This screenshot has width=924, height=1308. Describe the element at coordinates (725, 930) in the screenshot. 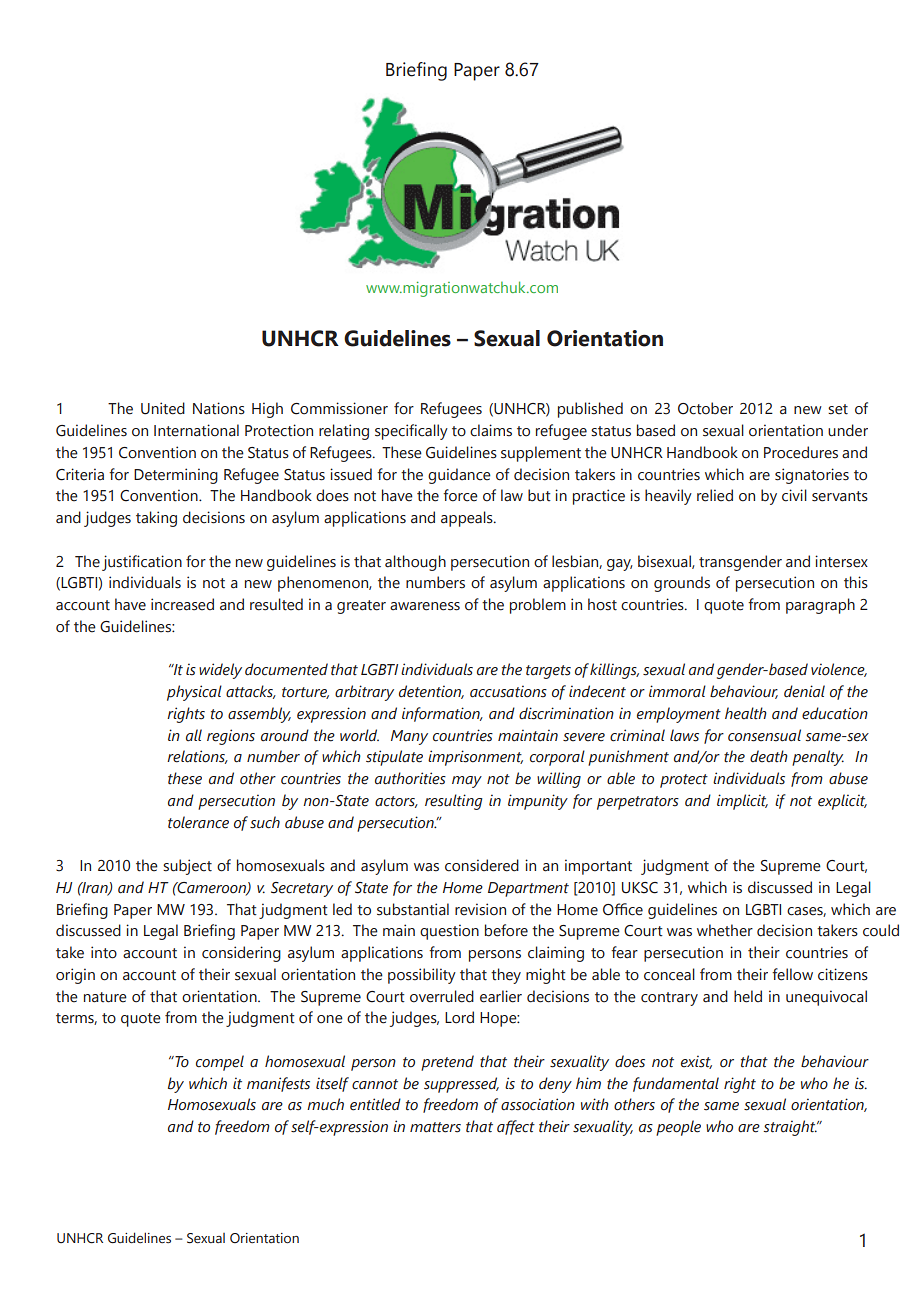

I see `whether` at that location.
